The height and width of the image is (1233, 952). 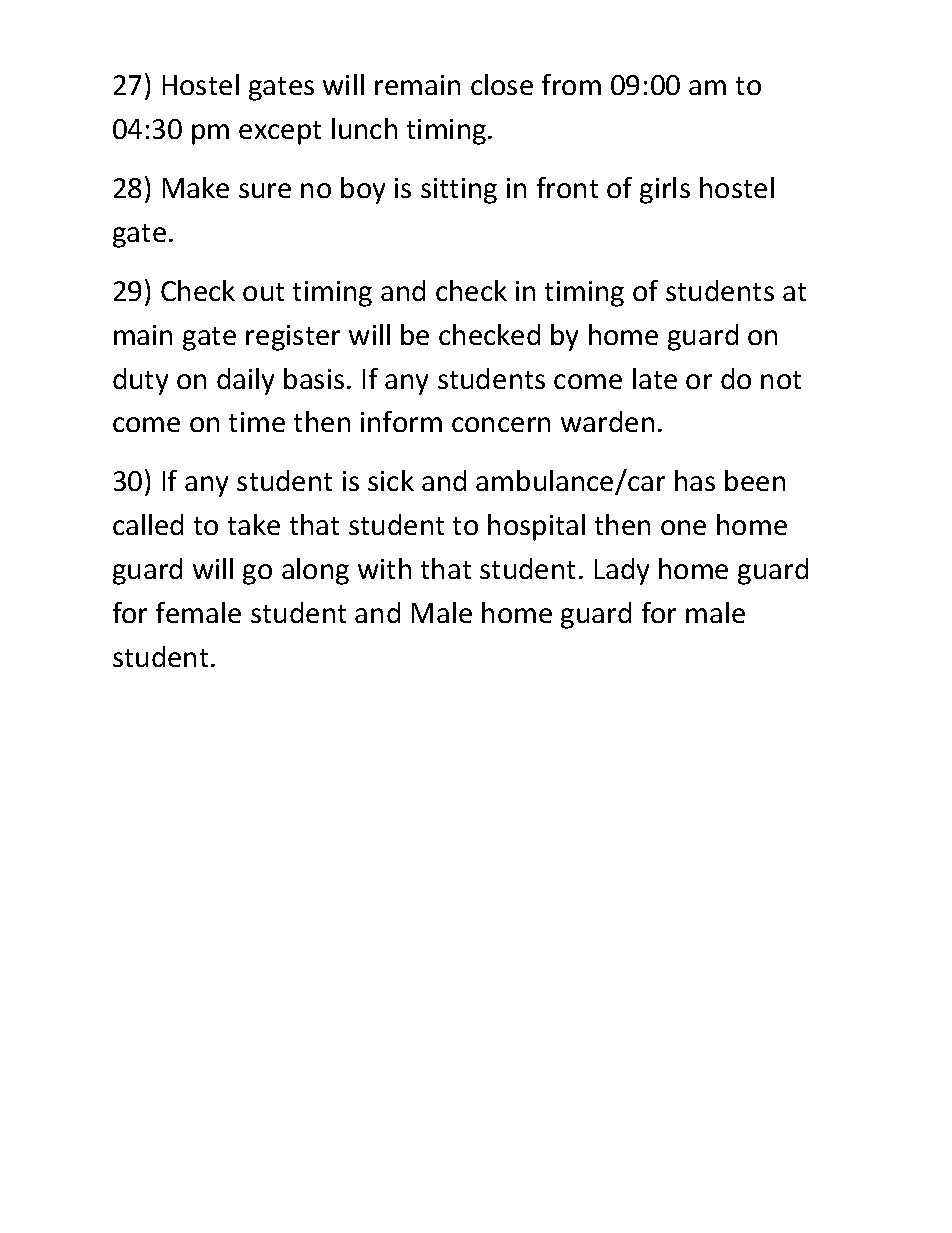 I want to click on one, so click(x=683, y=527).
